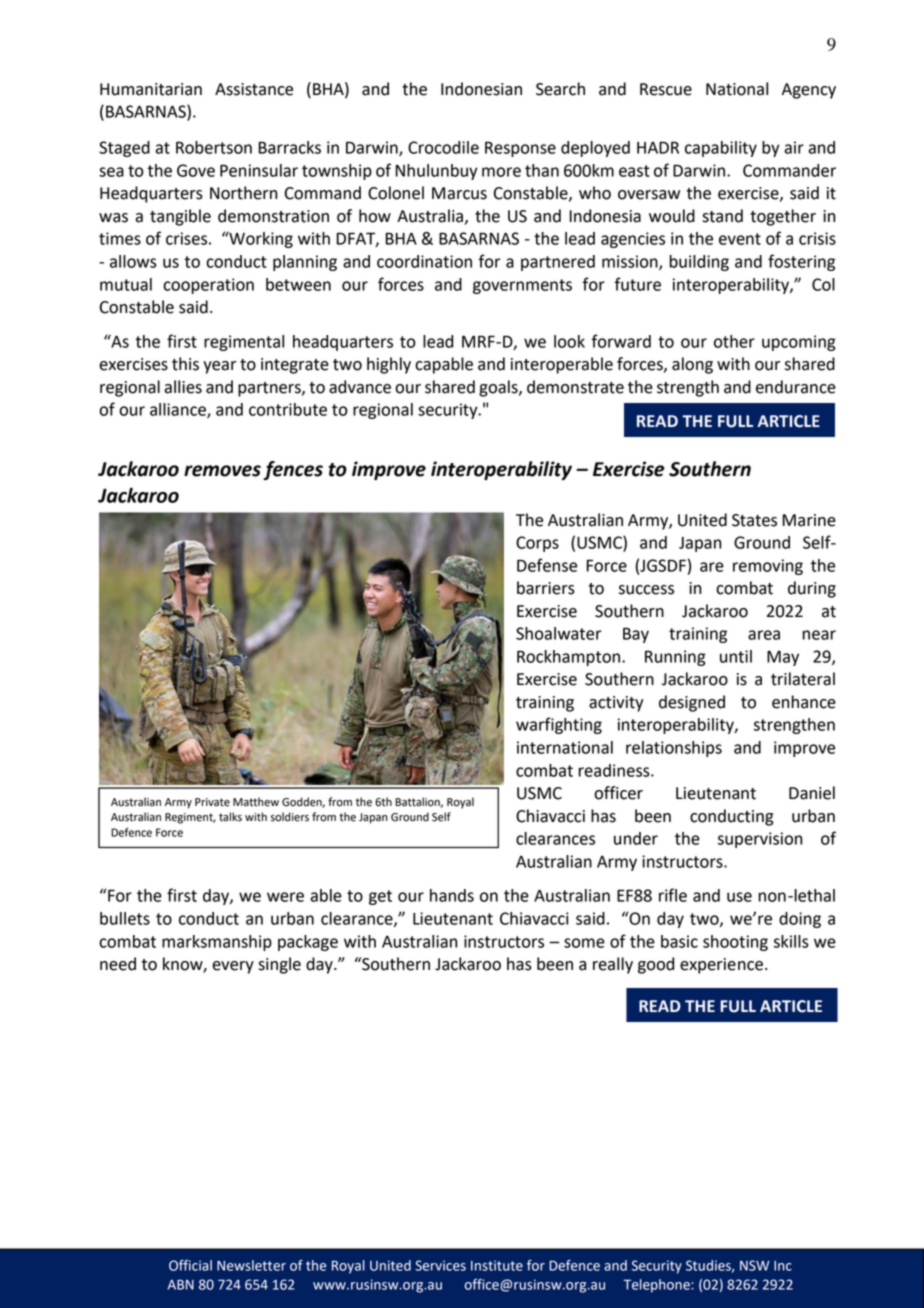 The height and width of the screenshot is (1308, 924). What do you see at coordinates (212, 802) in the screenshot?
I see `Private` at bounding box center [212, 802].
